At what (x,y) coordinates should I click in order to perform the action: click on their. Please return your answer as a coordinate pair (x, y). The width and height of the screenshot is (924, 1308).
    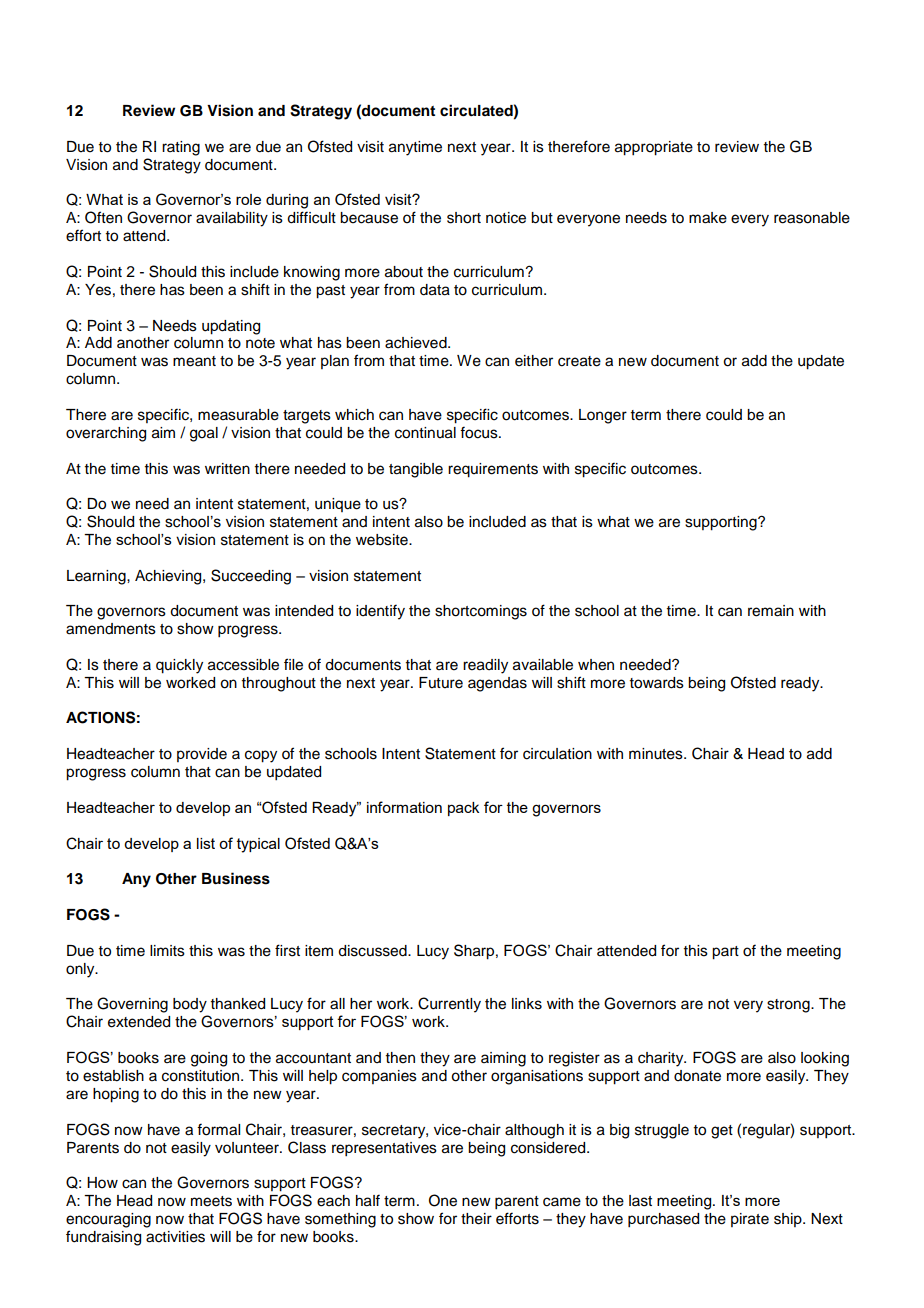
    Looking at the image, I should click on (476, 1219).
